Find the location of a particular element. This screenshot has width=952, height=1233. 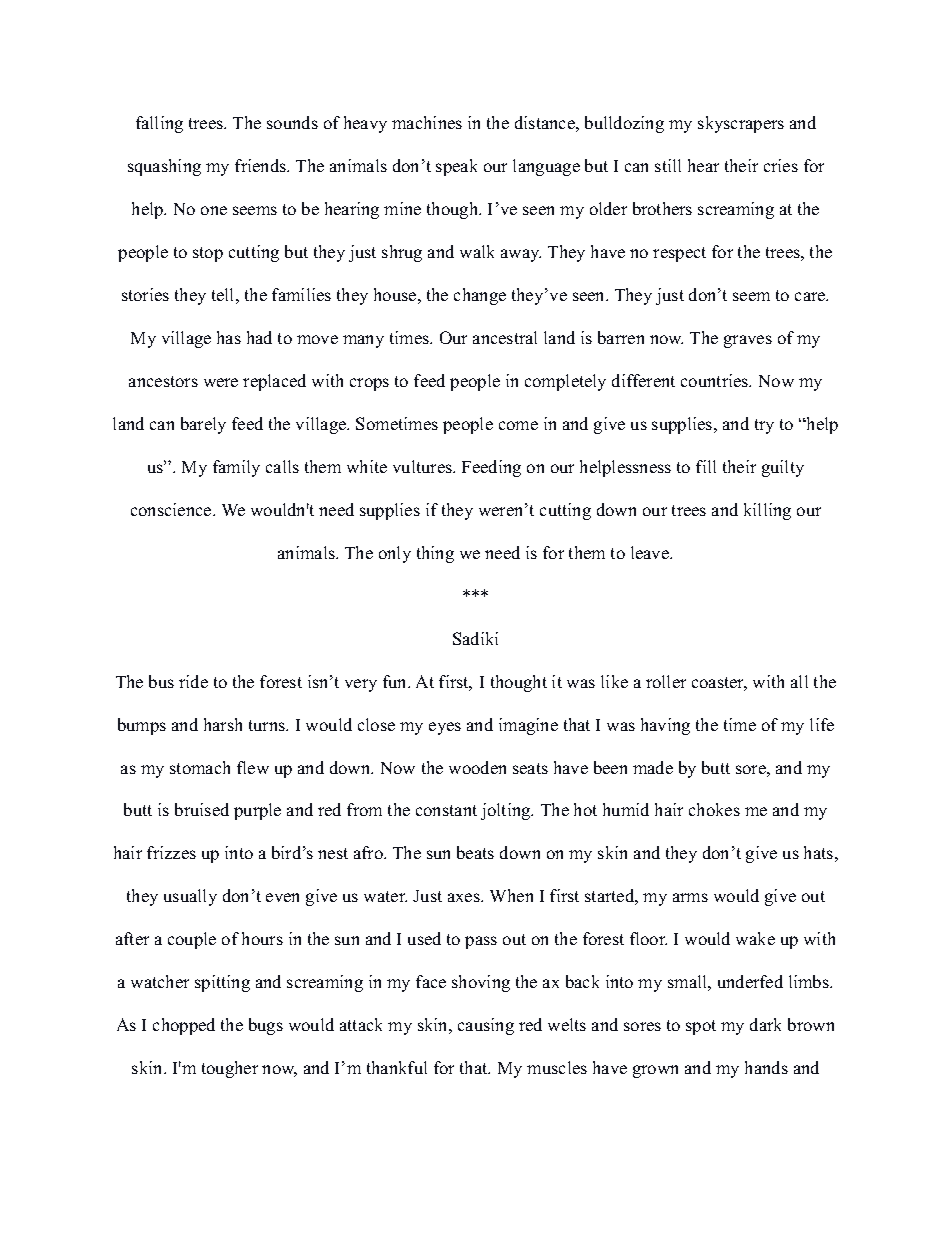

countries is located at coordinates (716, 380).
